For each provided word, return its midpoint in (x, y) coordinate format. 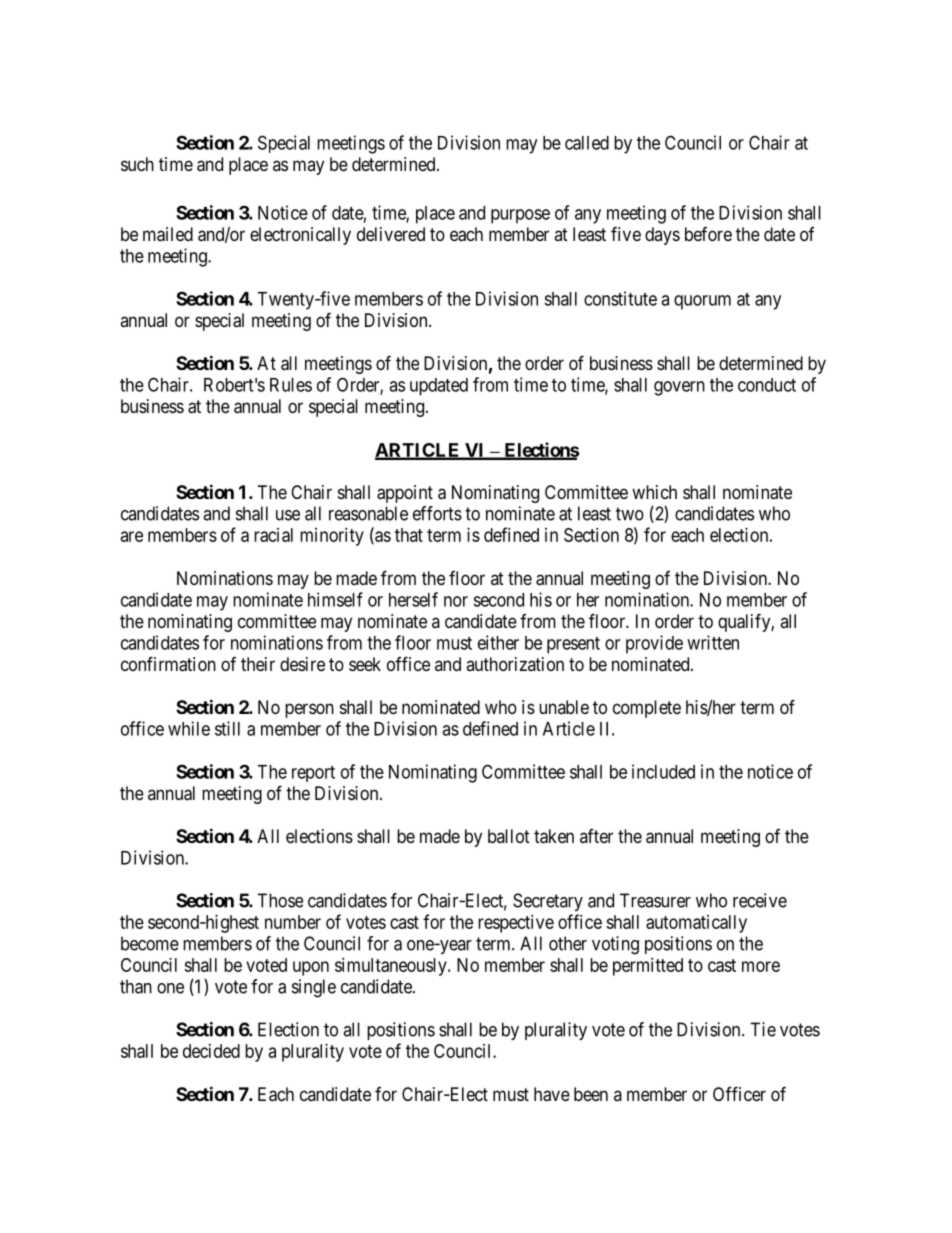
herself (413, 599)
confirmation (168, 664)
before (708, 234)
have (552, 1094)
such (137, 164)
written (713, 642)
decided (211, 1051)
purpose (520, 216)
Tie (763, 1029)
